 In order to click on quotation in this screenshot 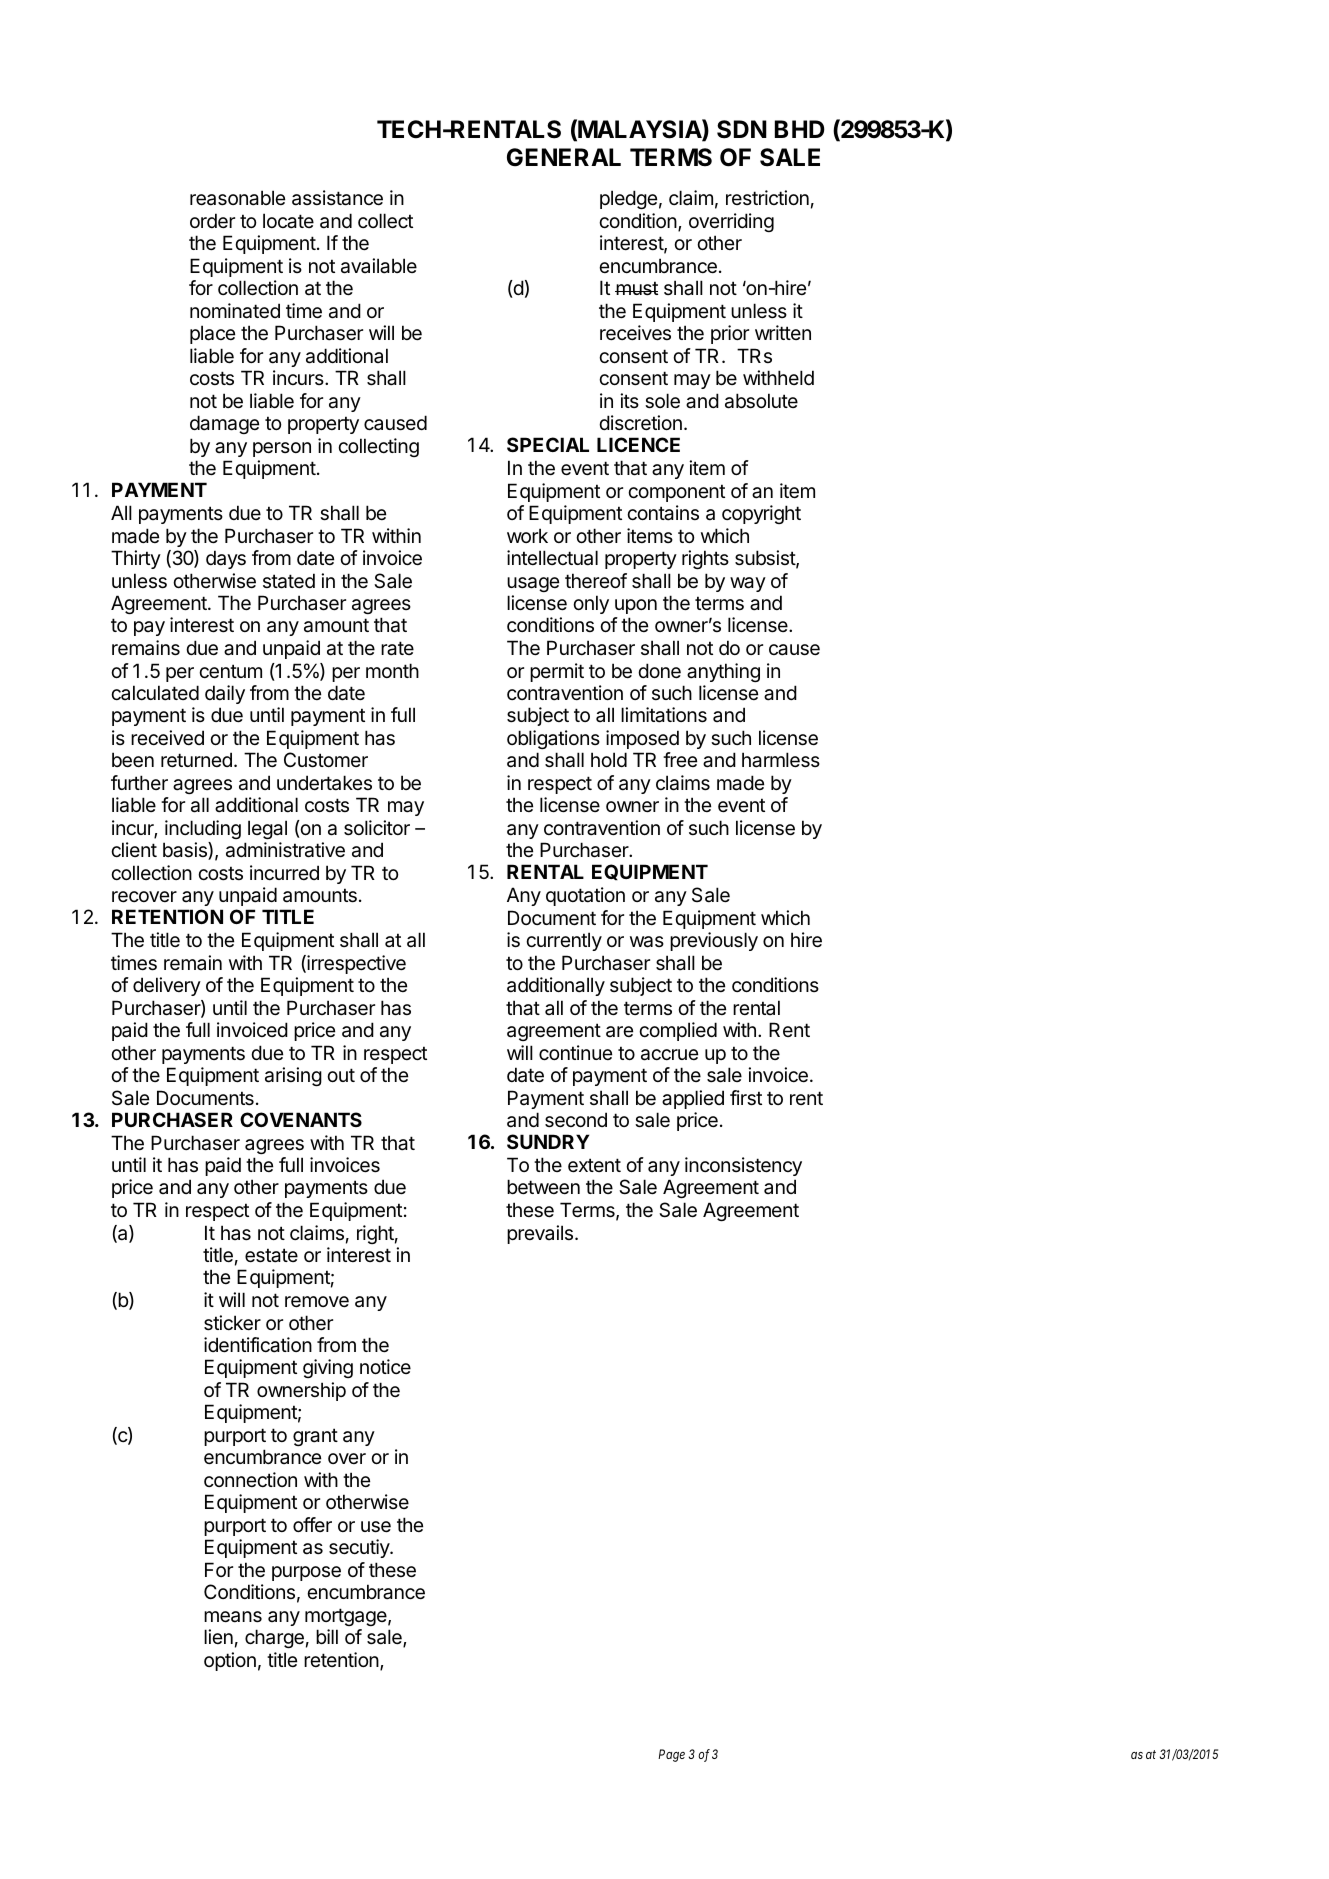, I will do `click(585, 896)`.
